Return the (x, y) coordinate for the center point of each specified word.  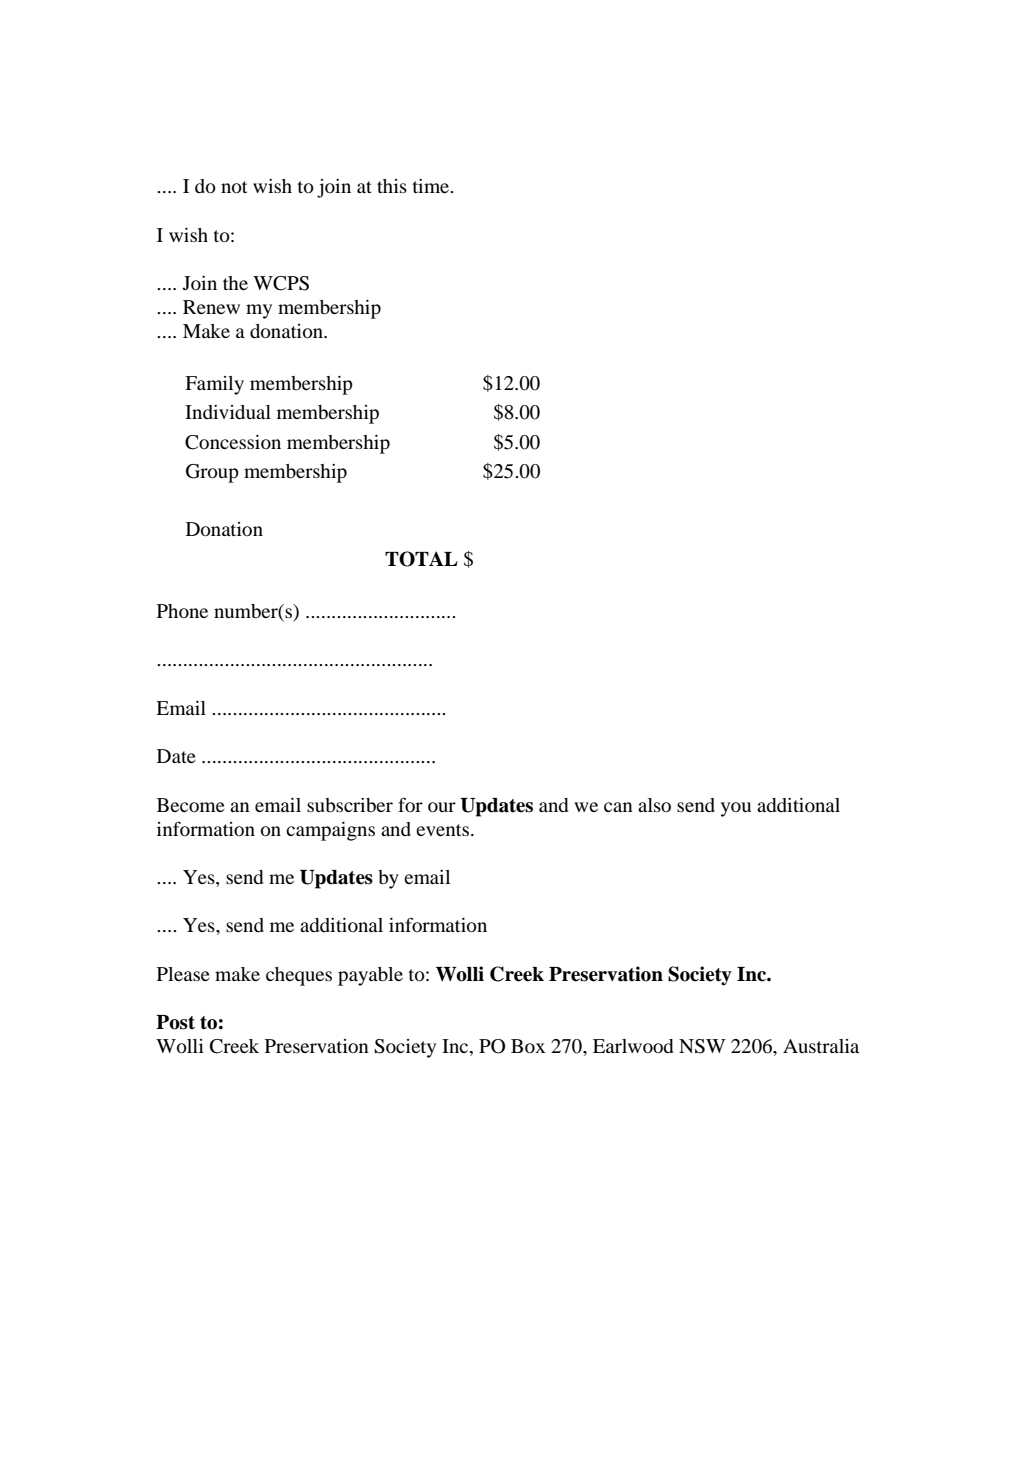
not (234, 187)
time (432, 186)
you (736, 809)
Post (175, 1022)
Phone (182, 611)
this (392, 186)
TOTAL (421, 559)
